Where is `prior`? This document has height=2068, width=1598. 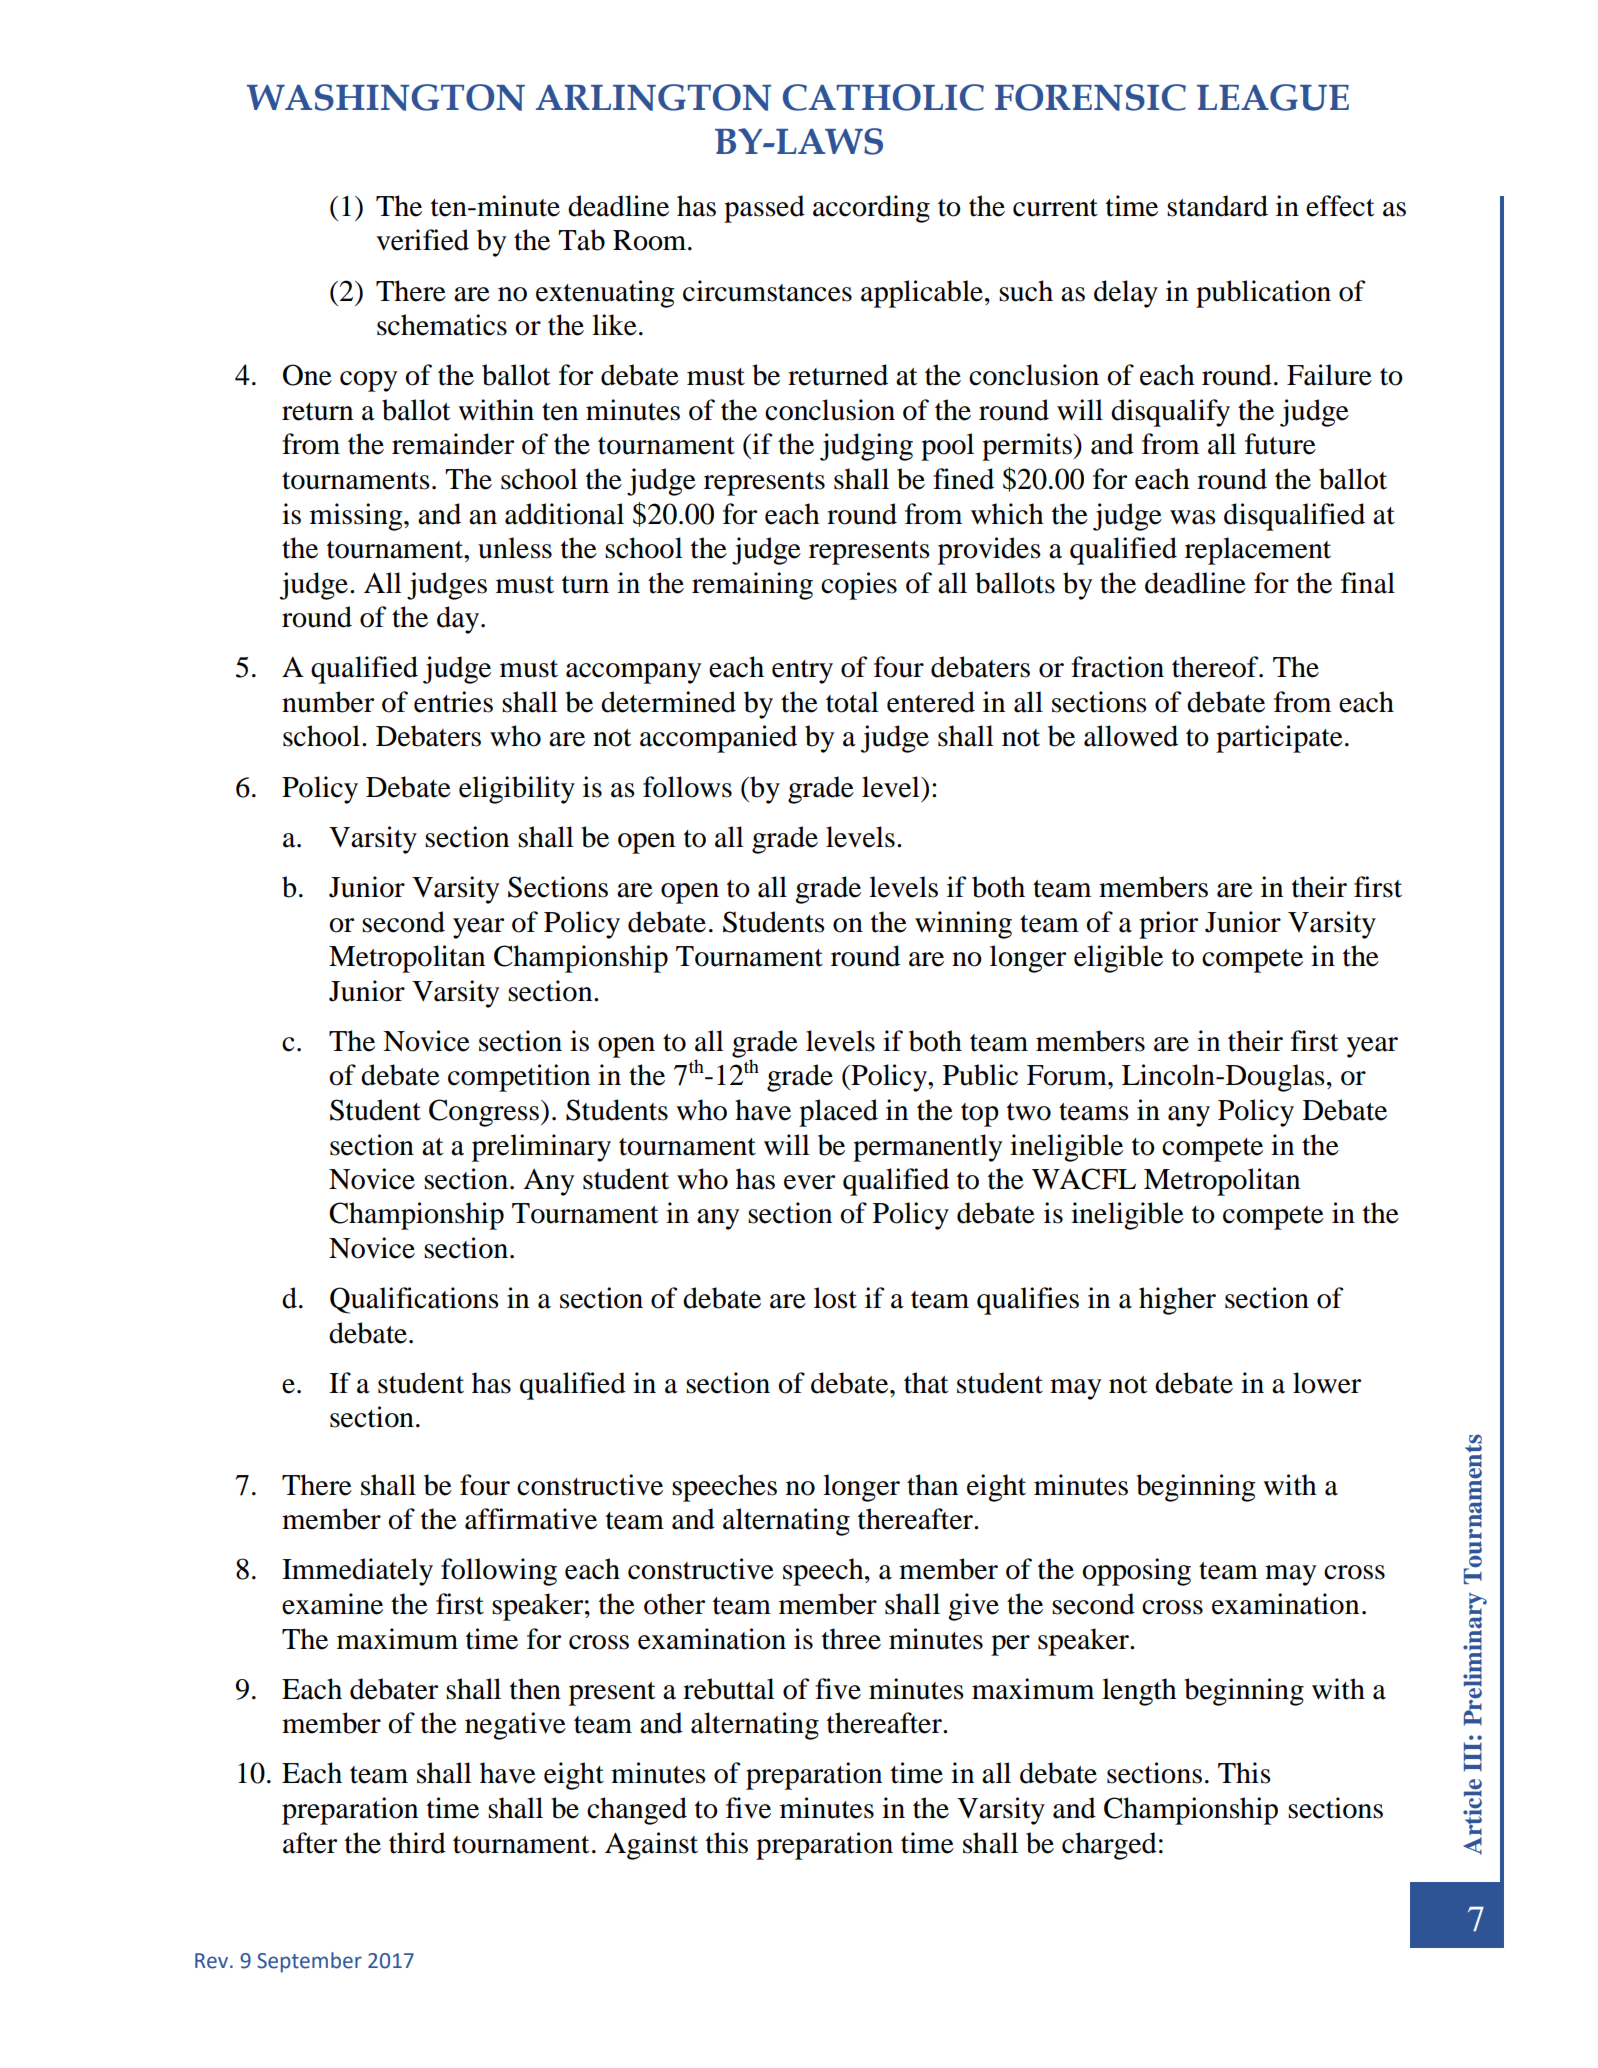
prior is located at coordinates (1168, 925).
